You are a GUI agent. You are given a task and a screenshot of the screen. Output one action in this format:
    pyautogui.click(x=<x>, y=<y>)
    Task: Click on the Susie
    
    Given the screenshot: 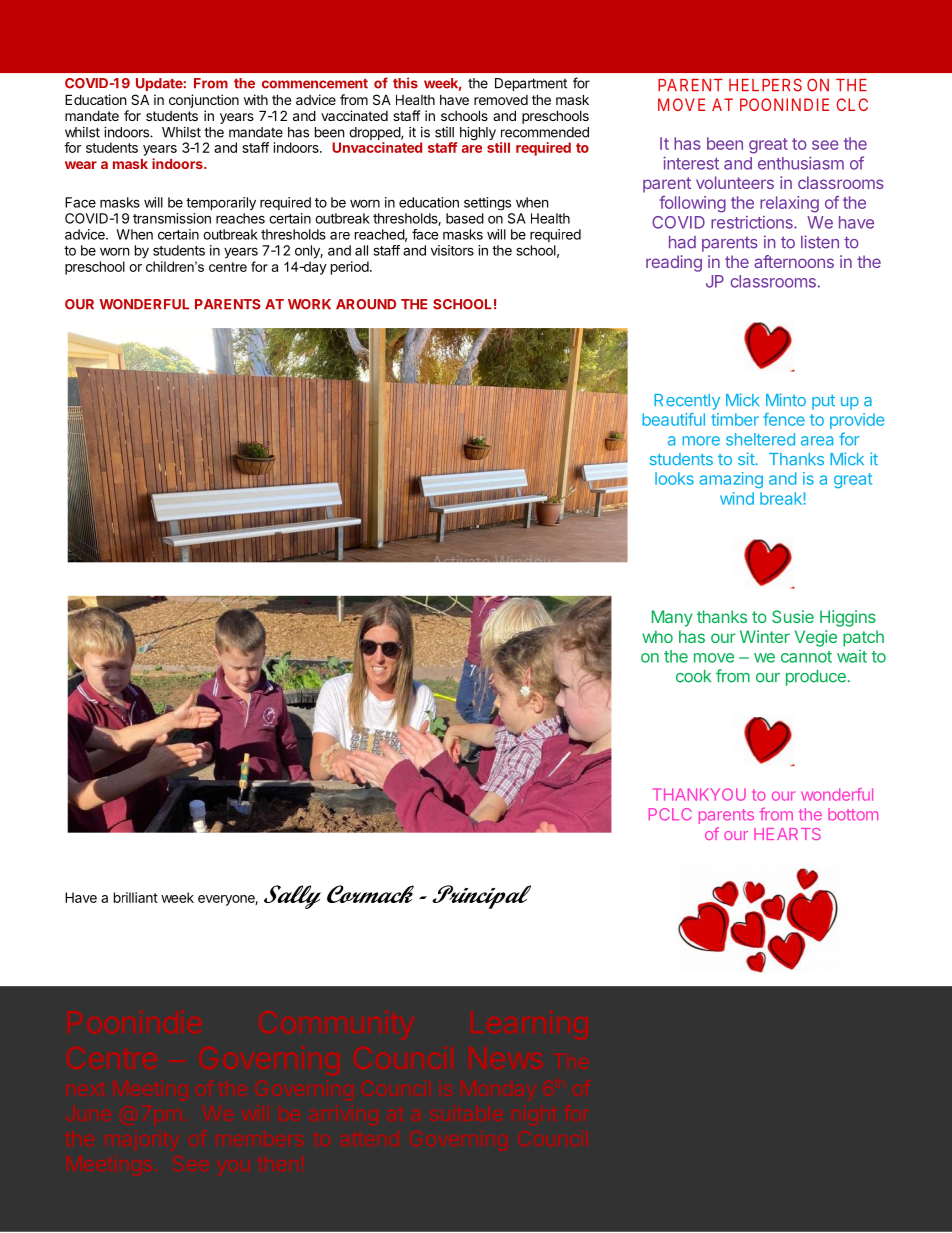 What is the action you would take?
    pyautogui.click(x=793, y=616)
